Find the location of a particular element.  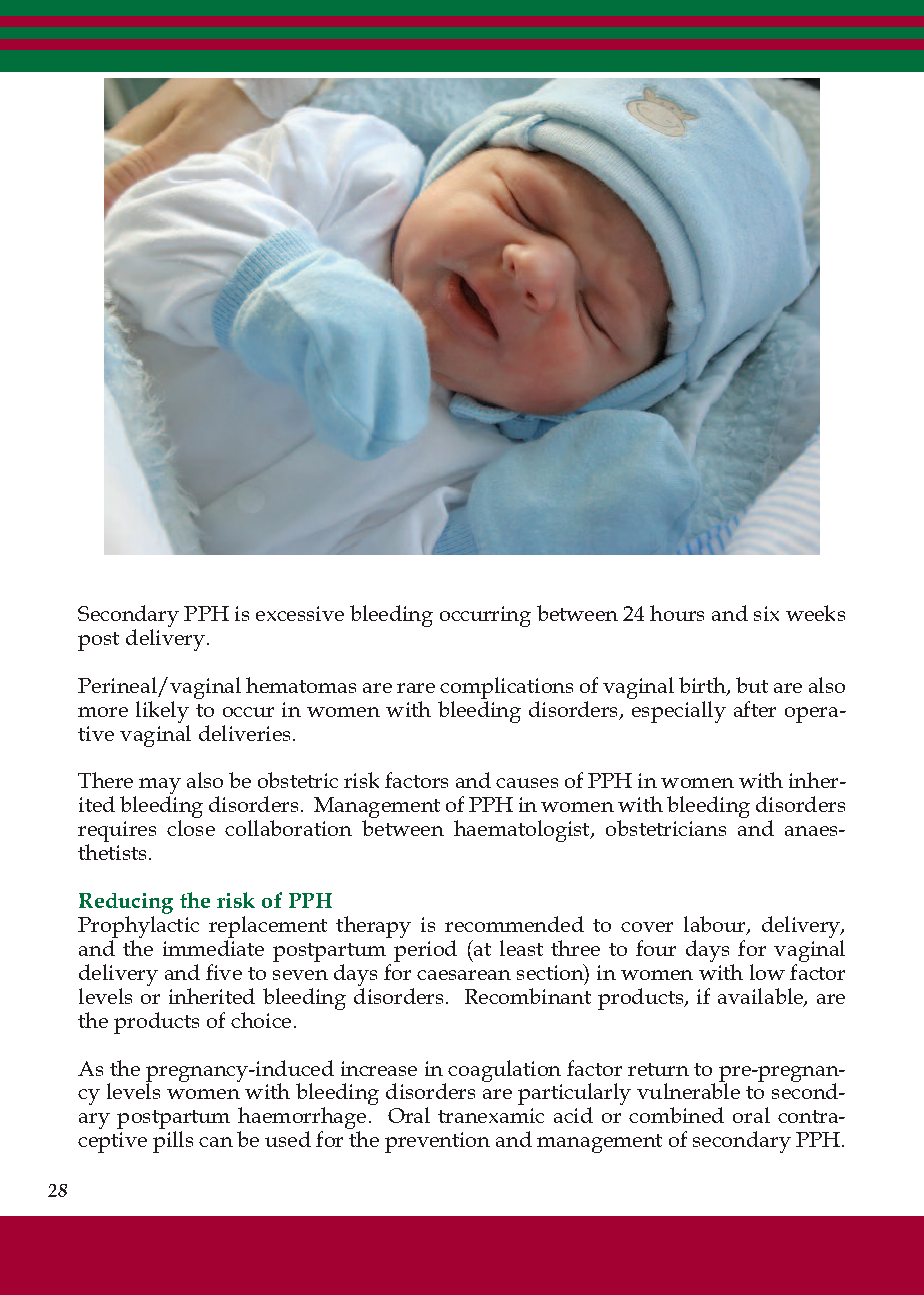

excessive is located at coordinates (300, 613).
